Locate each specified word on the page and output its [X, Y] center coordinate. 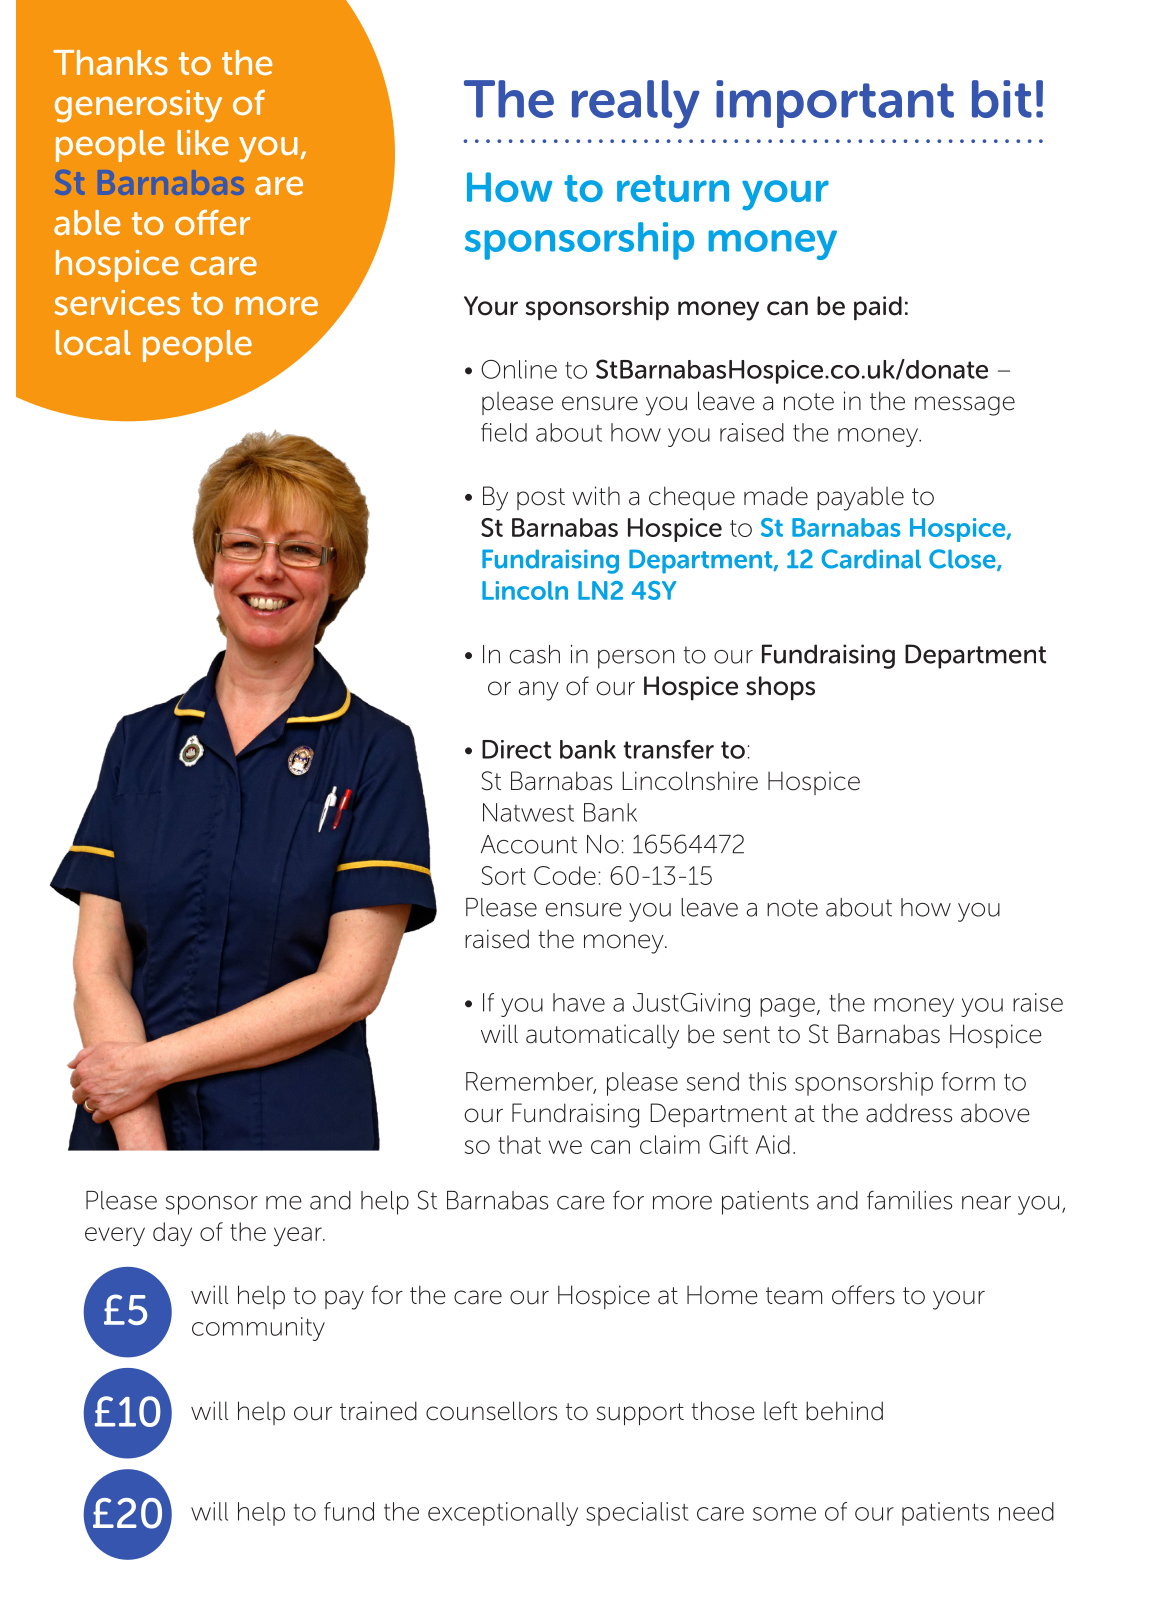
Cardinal [871, 559]
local [93, 342]
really [636, 104]
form [968, 1081]
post [541, 499]
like [203, 142]
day [172, 1234]
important [835, 104]
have [579, 1002]
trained [378, 1411]
